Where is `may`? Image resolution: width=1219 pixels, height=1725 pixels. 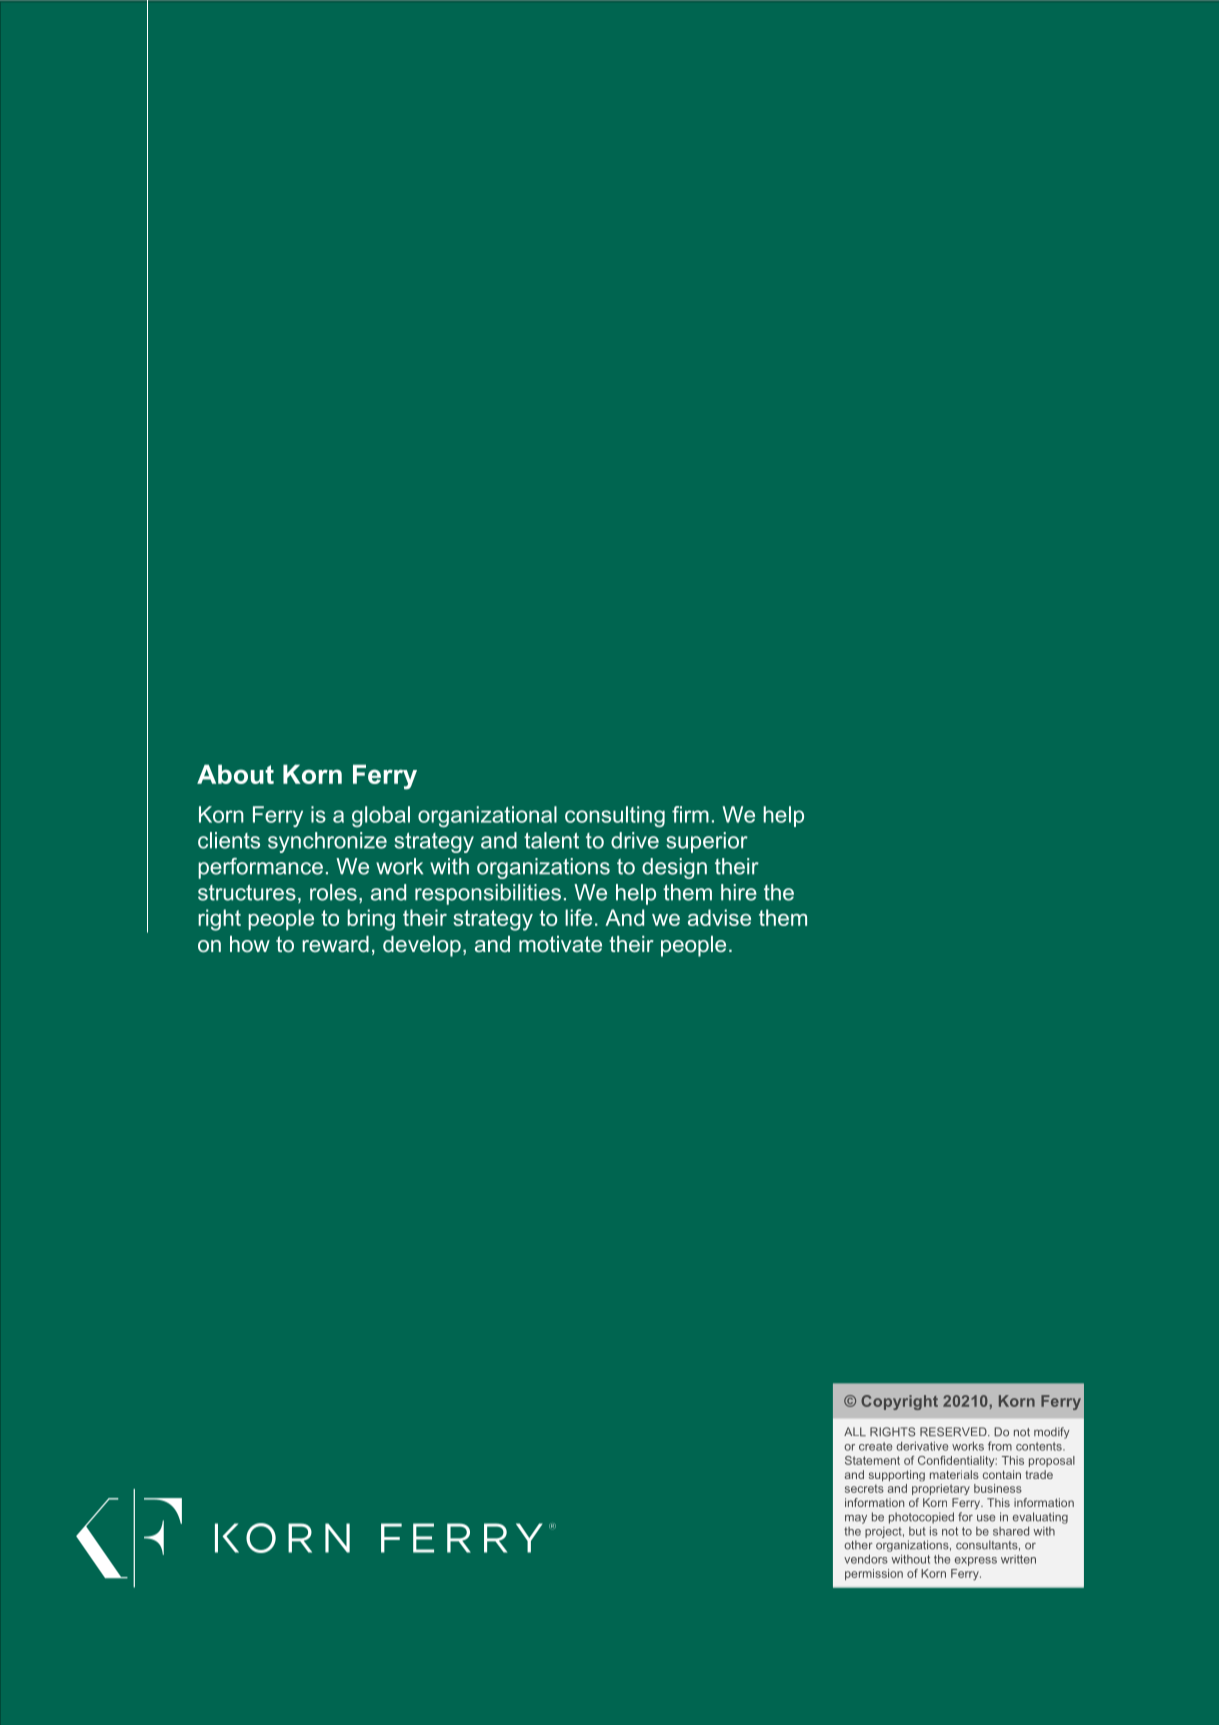
may is located at coordinates (856, 1519).
